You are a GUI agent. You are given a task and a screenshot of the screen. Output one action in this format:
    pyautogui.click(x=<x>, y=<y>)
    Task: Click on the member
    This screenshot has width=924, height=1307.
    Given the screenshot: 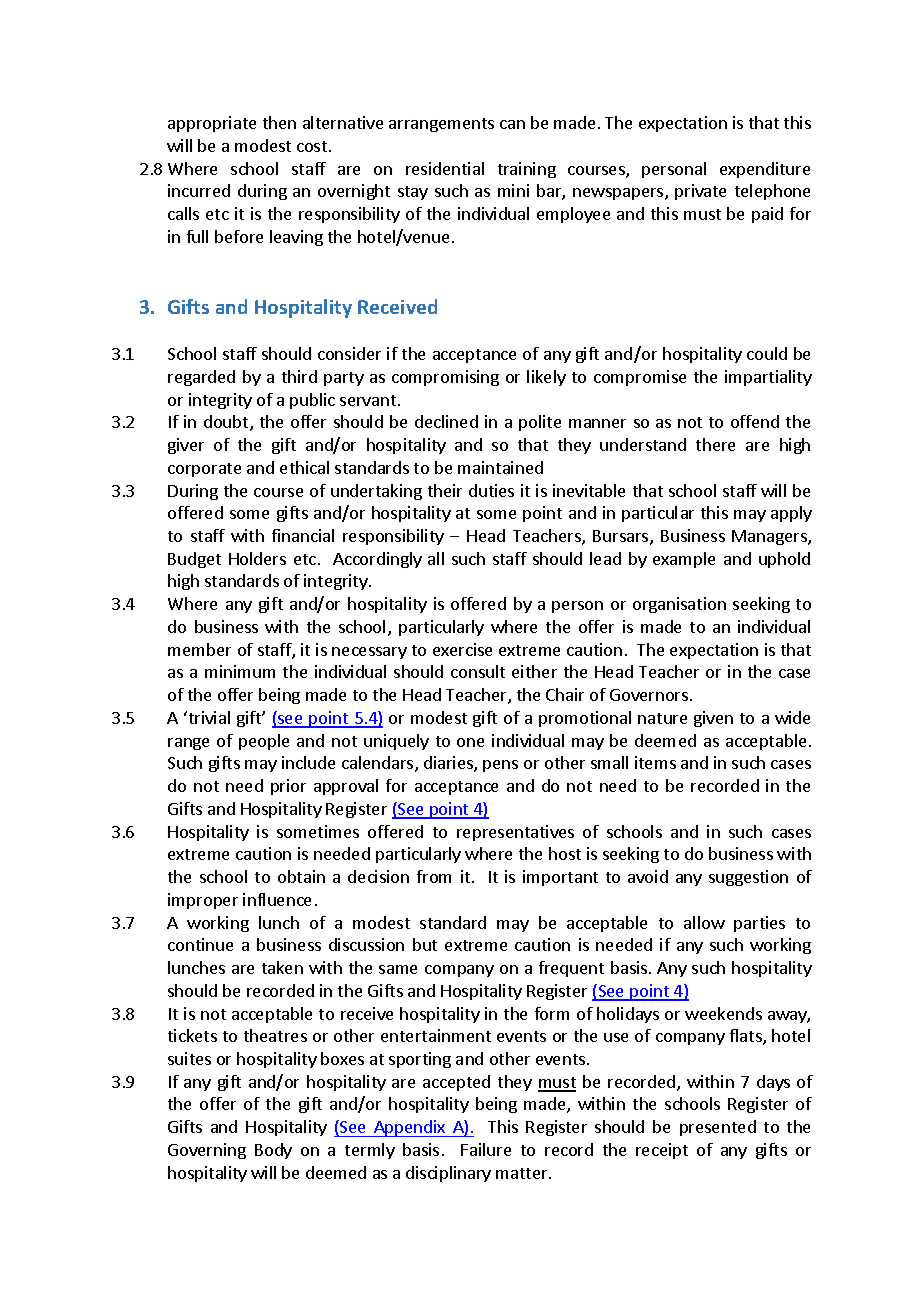 What is the action you would take?
    pyautogui.click(x=199, y=649)
